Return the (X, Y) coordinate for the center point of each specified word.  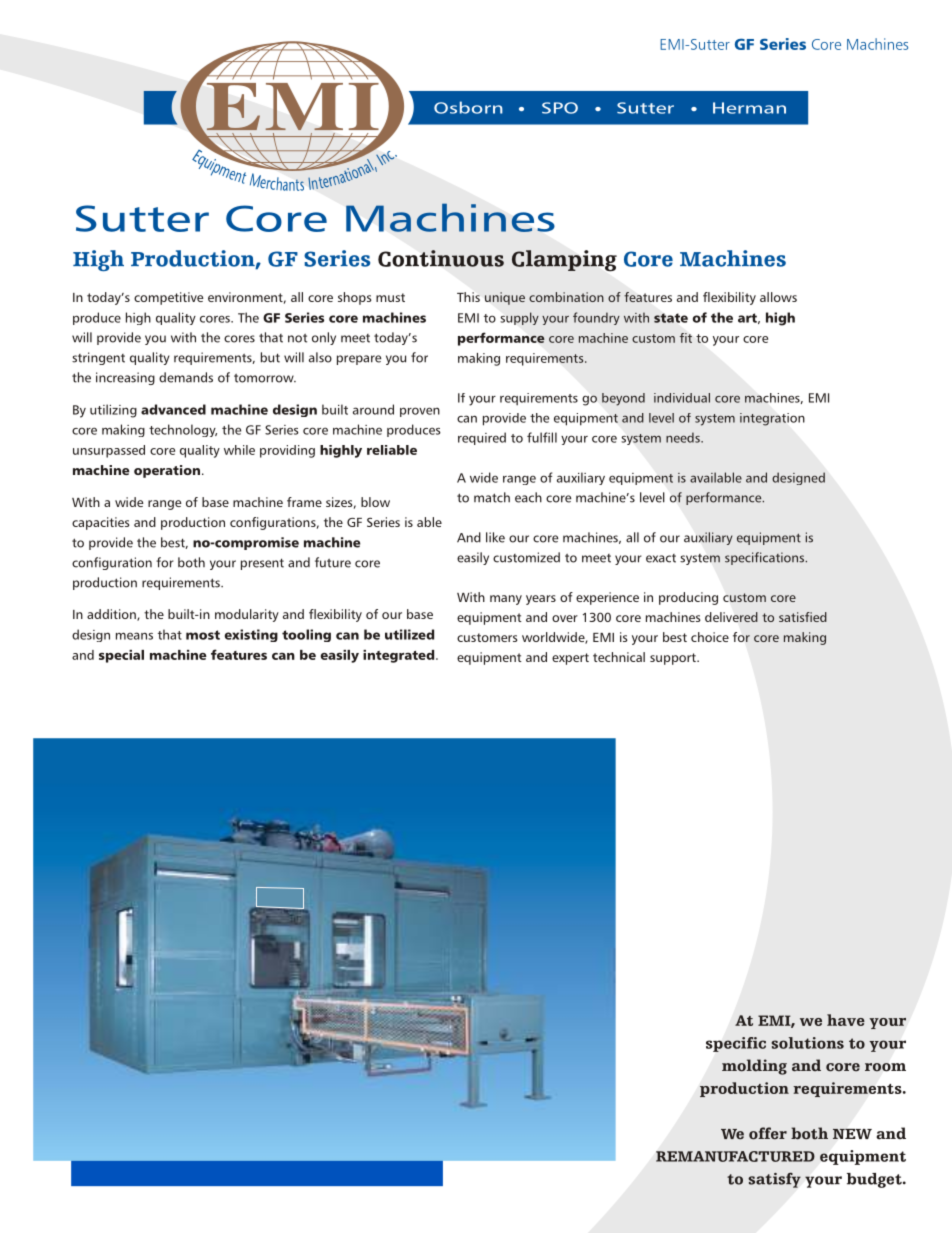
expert (570, 659)
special (121, 656)
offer (768, 1133)
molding (754, 1067)
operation (167, 471)
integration (772, 419)
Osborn (468, 107)
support (674, 659)
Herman (749, 108)
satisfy (774, 1180)
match (492, 497)
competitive (169, 298)
